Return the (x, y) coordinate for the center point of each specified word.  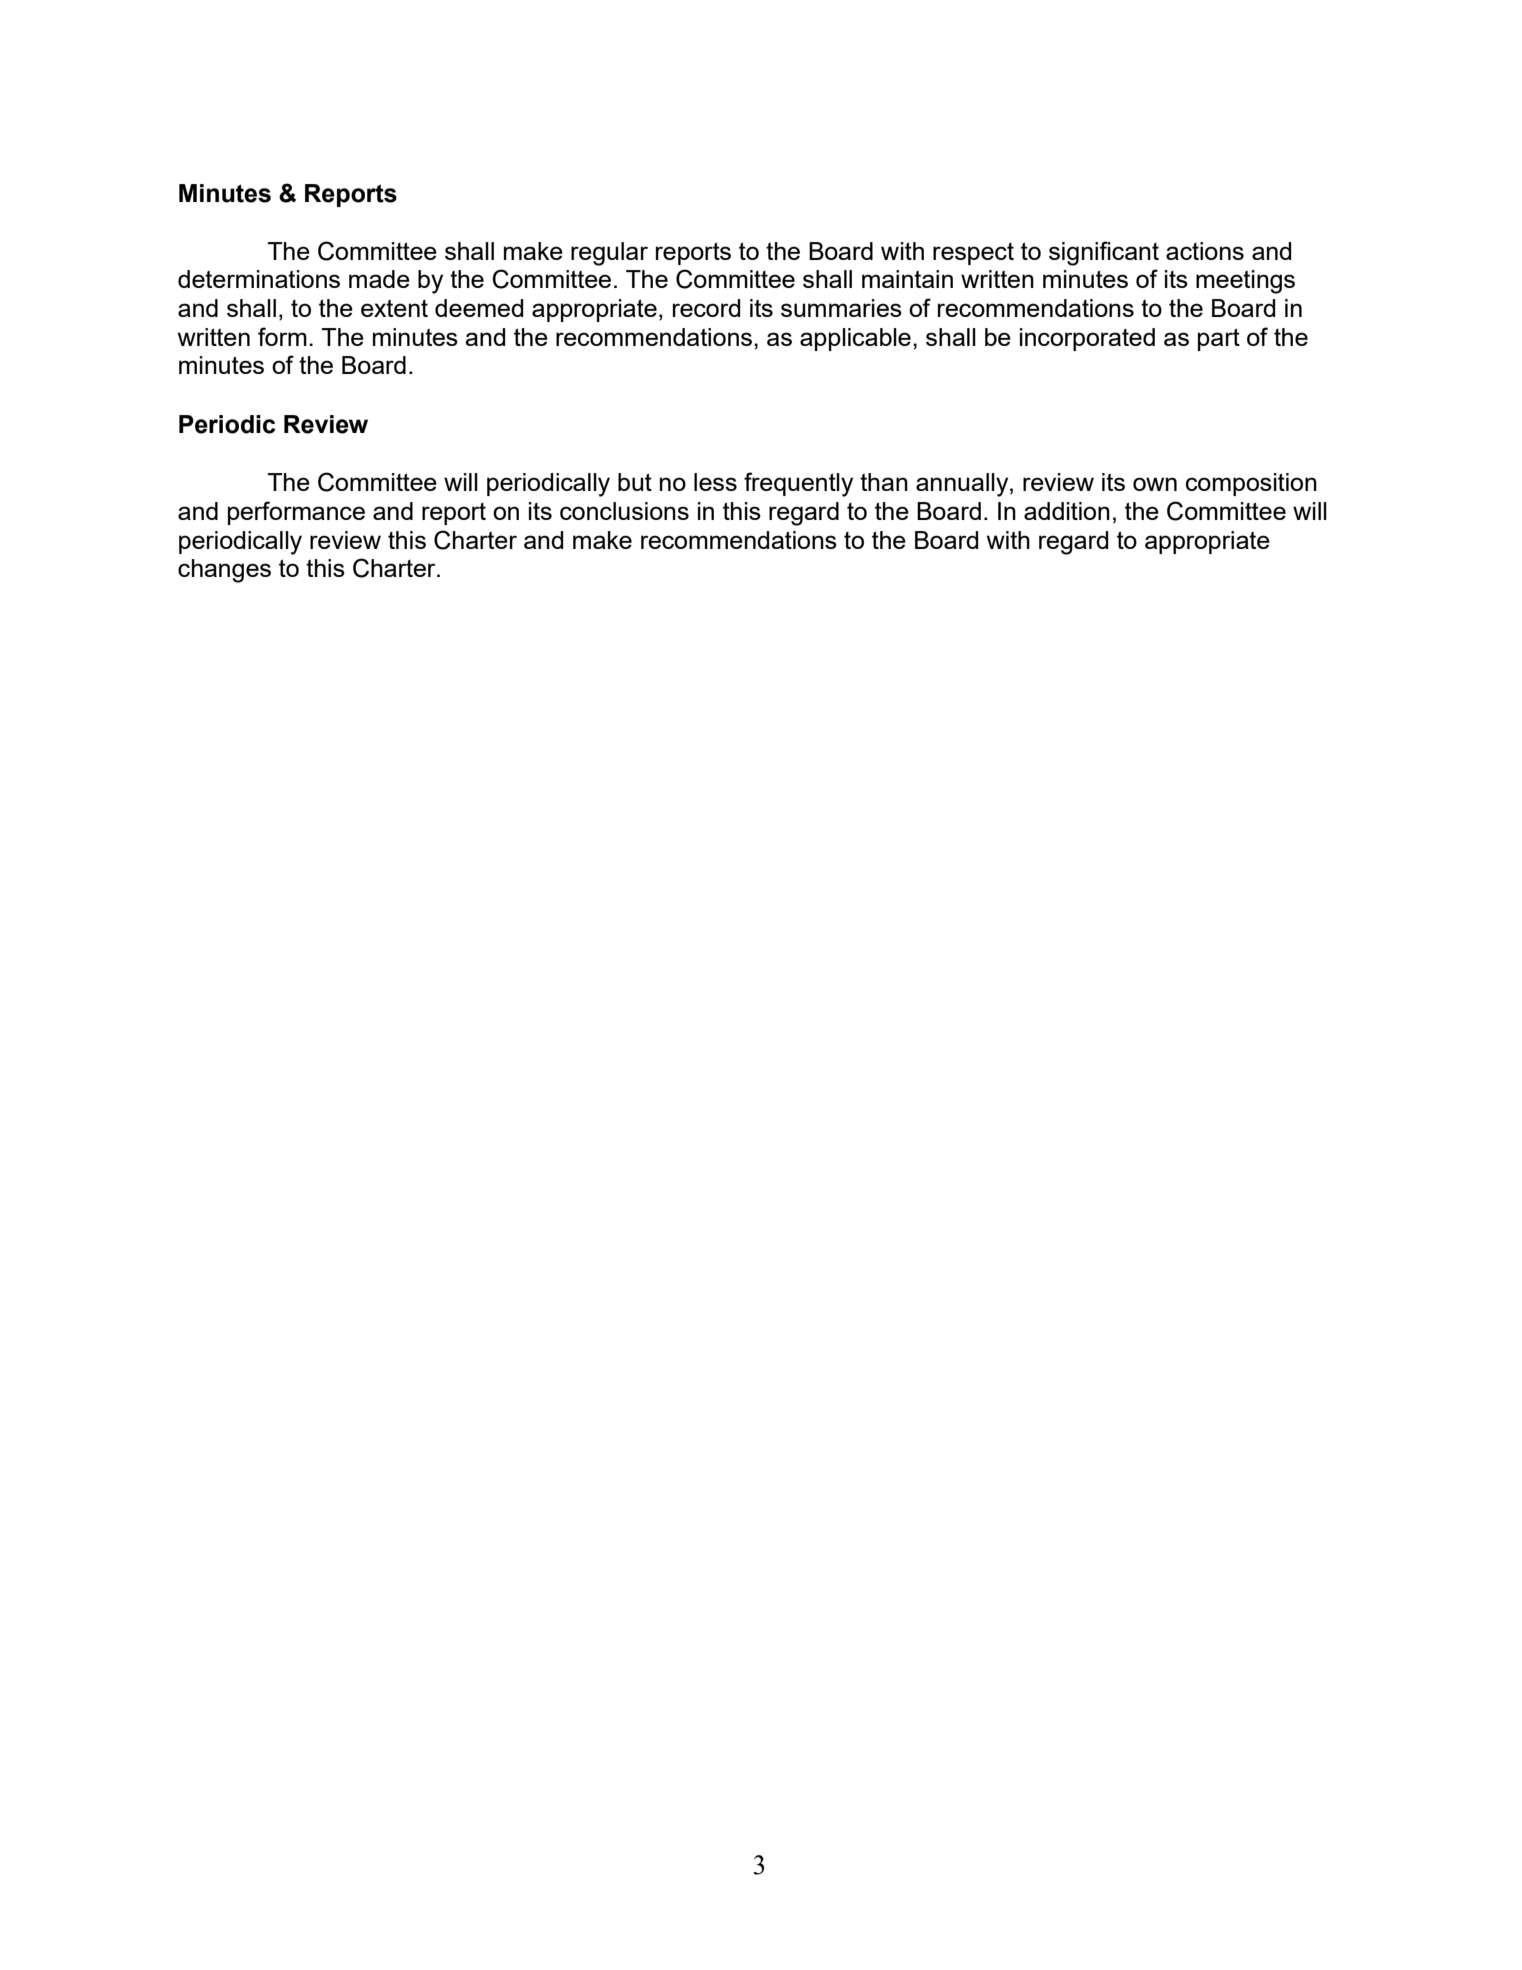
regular (609, 254)
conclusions (624, 511)
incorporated (1087, 339)
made (379, 279)
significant (1104, 253)
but (635, 482)
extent (394, 308)
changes (224, 571)
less (715, 482)
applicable (855, 339)
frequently (798, 484)
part (1219, 339)
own (1155, 484)
